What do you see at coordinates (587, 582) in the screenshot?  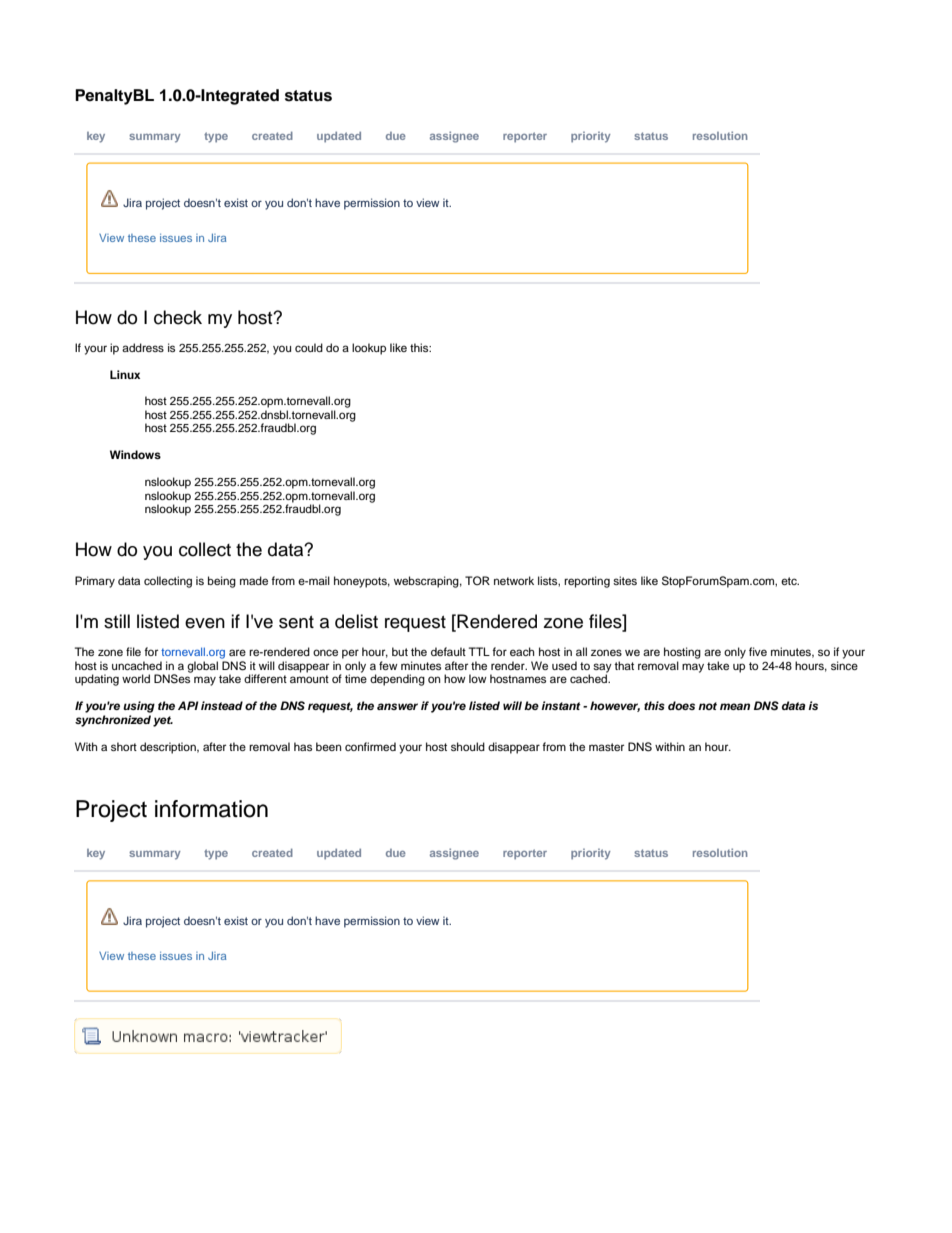 I see `reporting` at bounding box center [587, 582].
